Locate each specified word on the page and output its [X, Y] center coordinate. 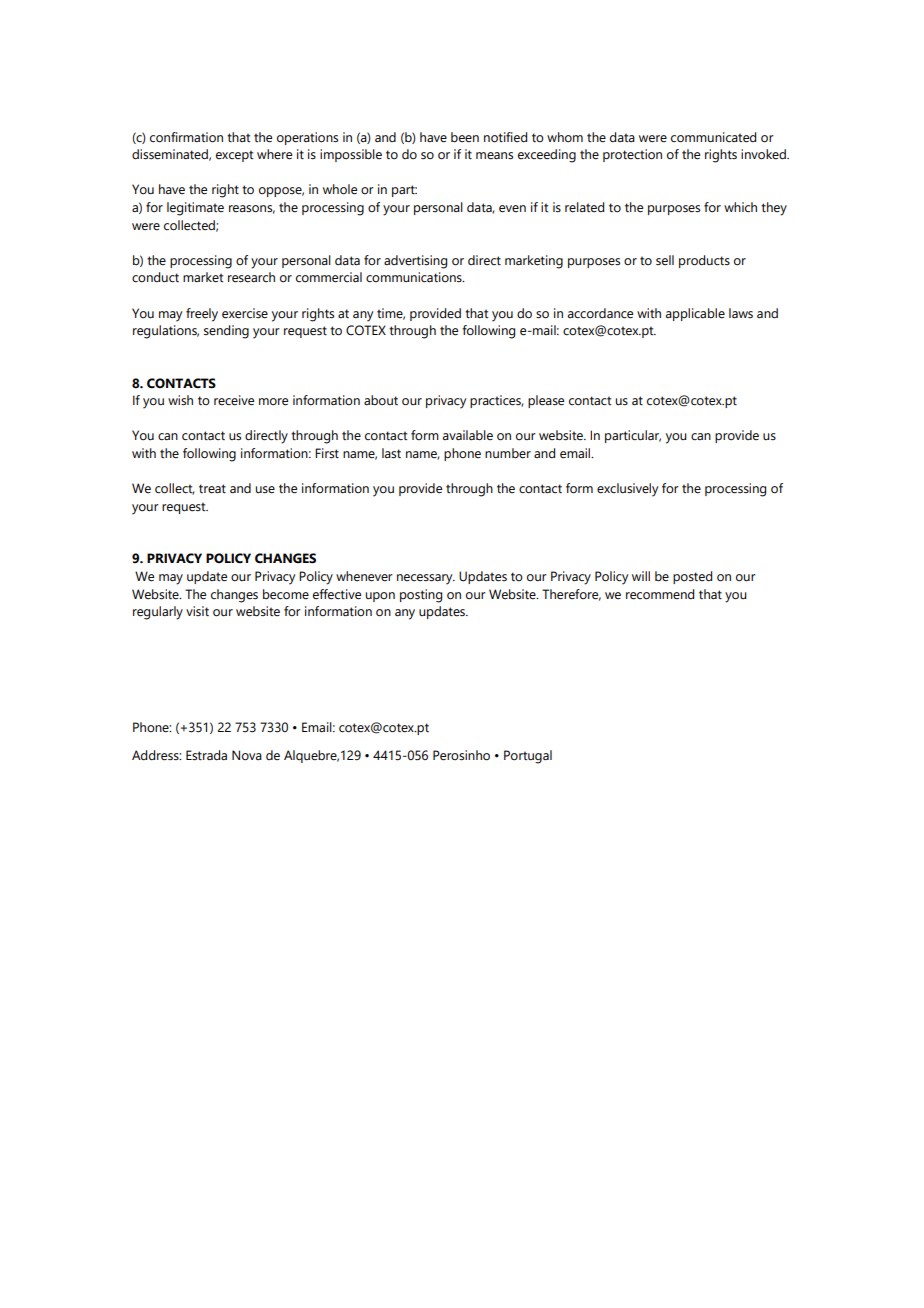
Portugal [528, 757]
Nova [247, 755]
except [234, 156]
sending [226, 332]
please [546, 401]
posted [692, 577]
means [494, 156]
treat [212, 489]
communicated [713, 137]
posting [421, 596]
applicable [695, 314]
